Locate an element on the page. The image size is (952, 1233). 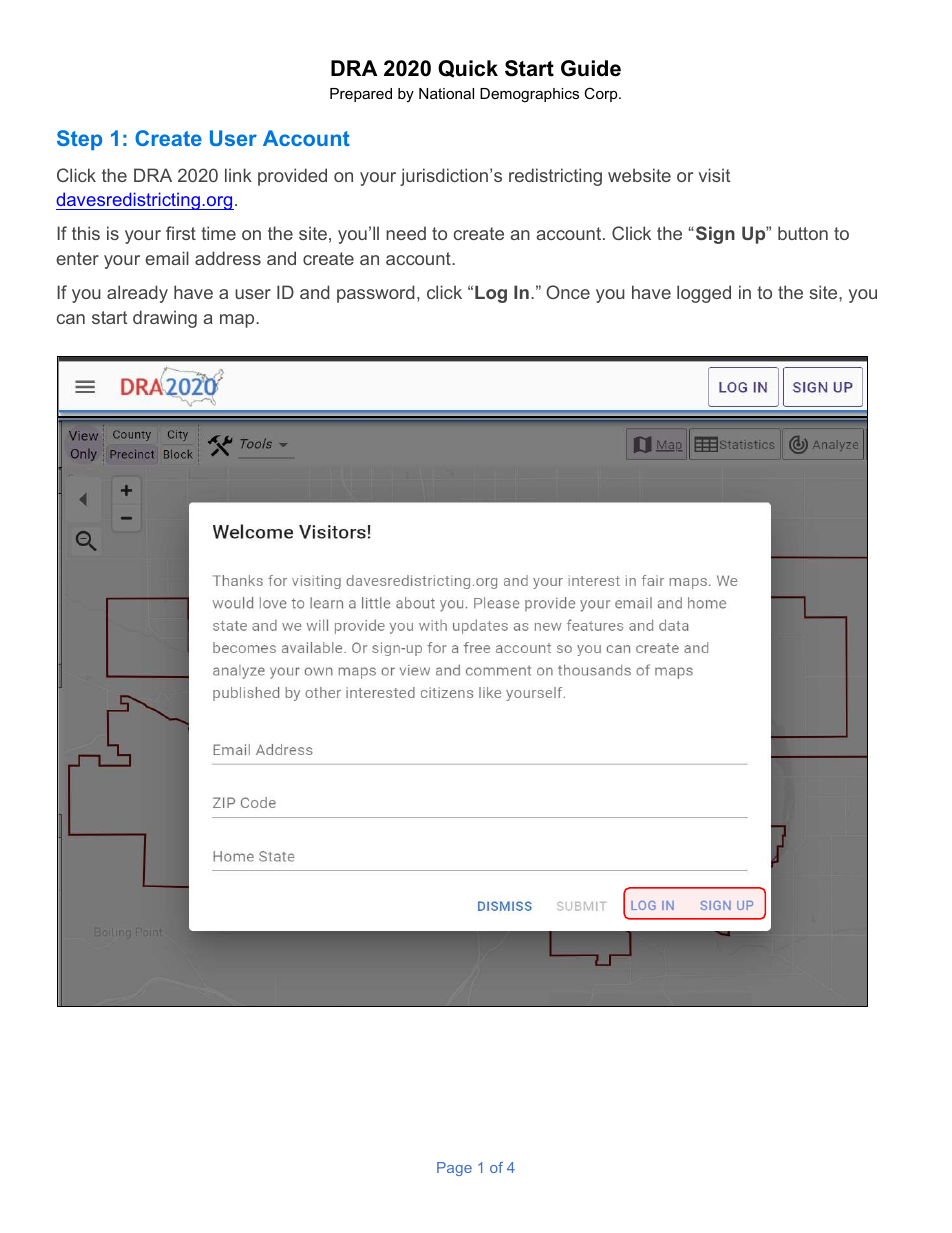
Prepared is located at coordinates (361, 95).
